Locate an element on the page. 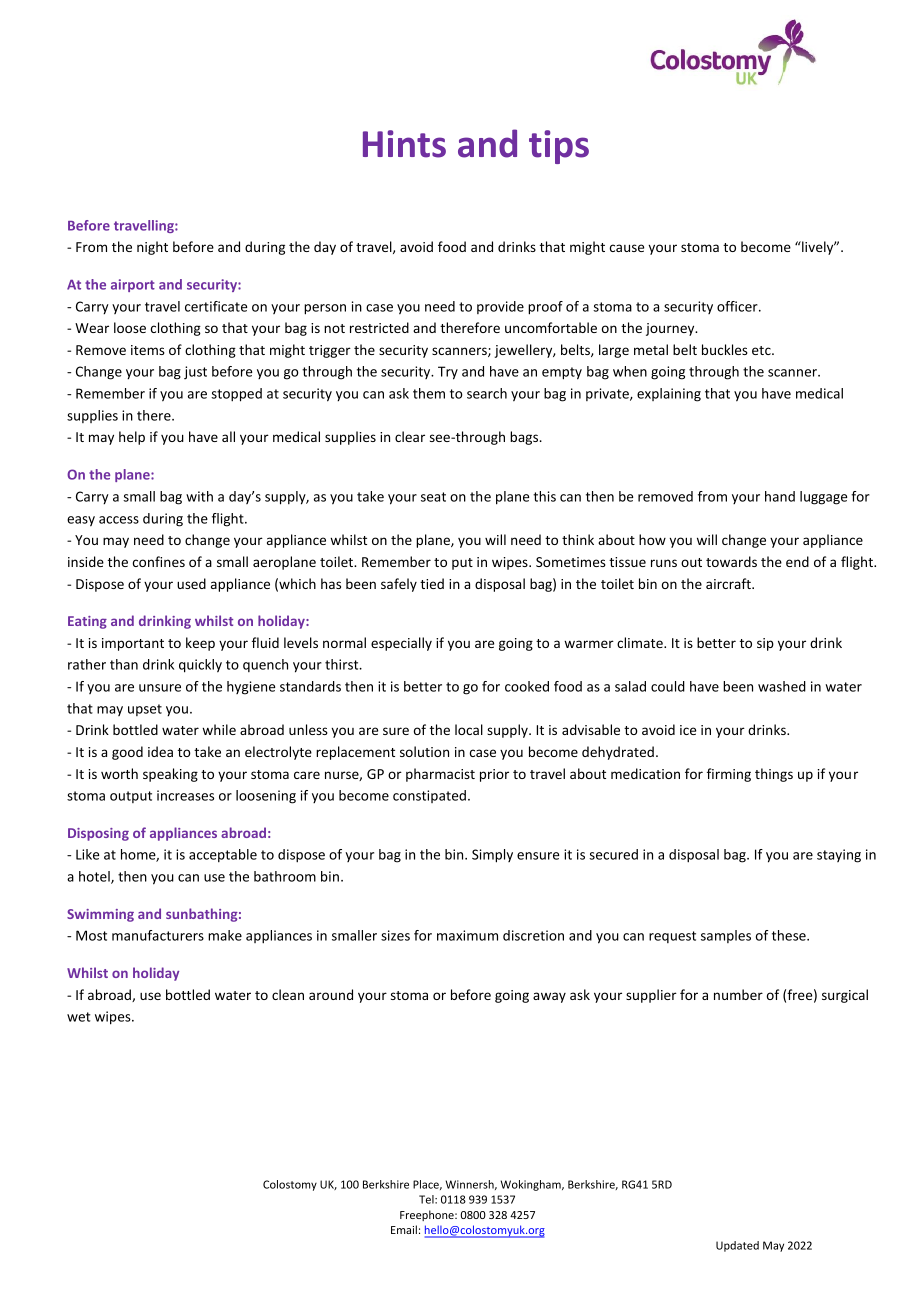  upset is located at coordinates (145, 710).
